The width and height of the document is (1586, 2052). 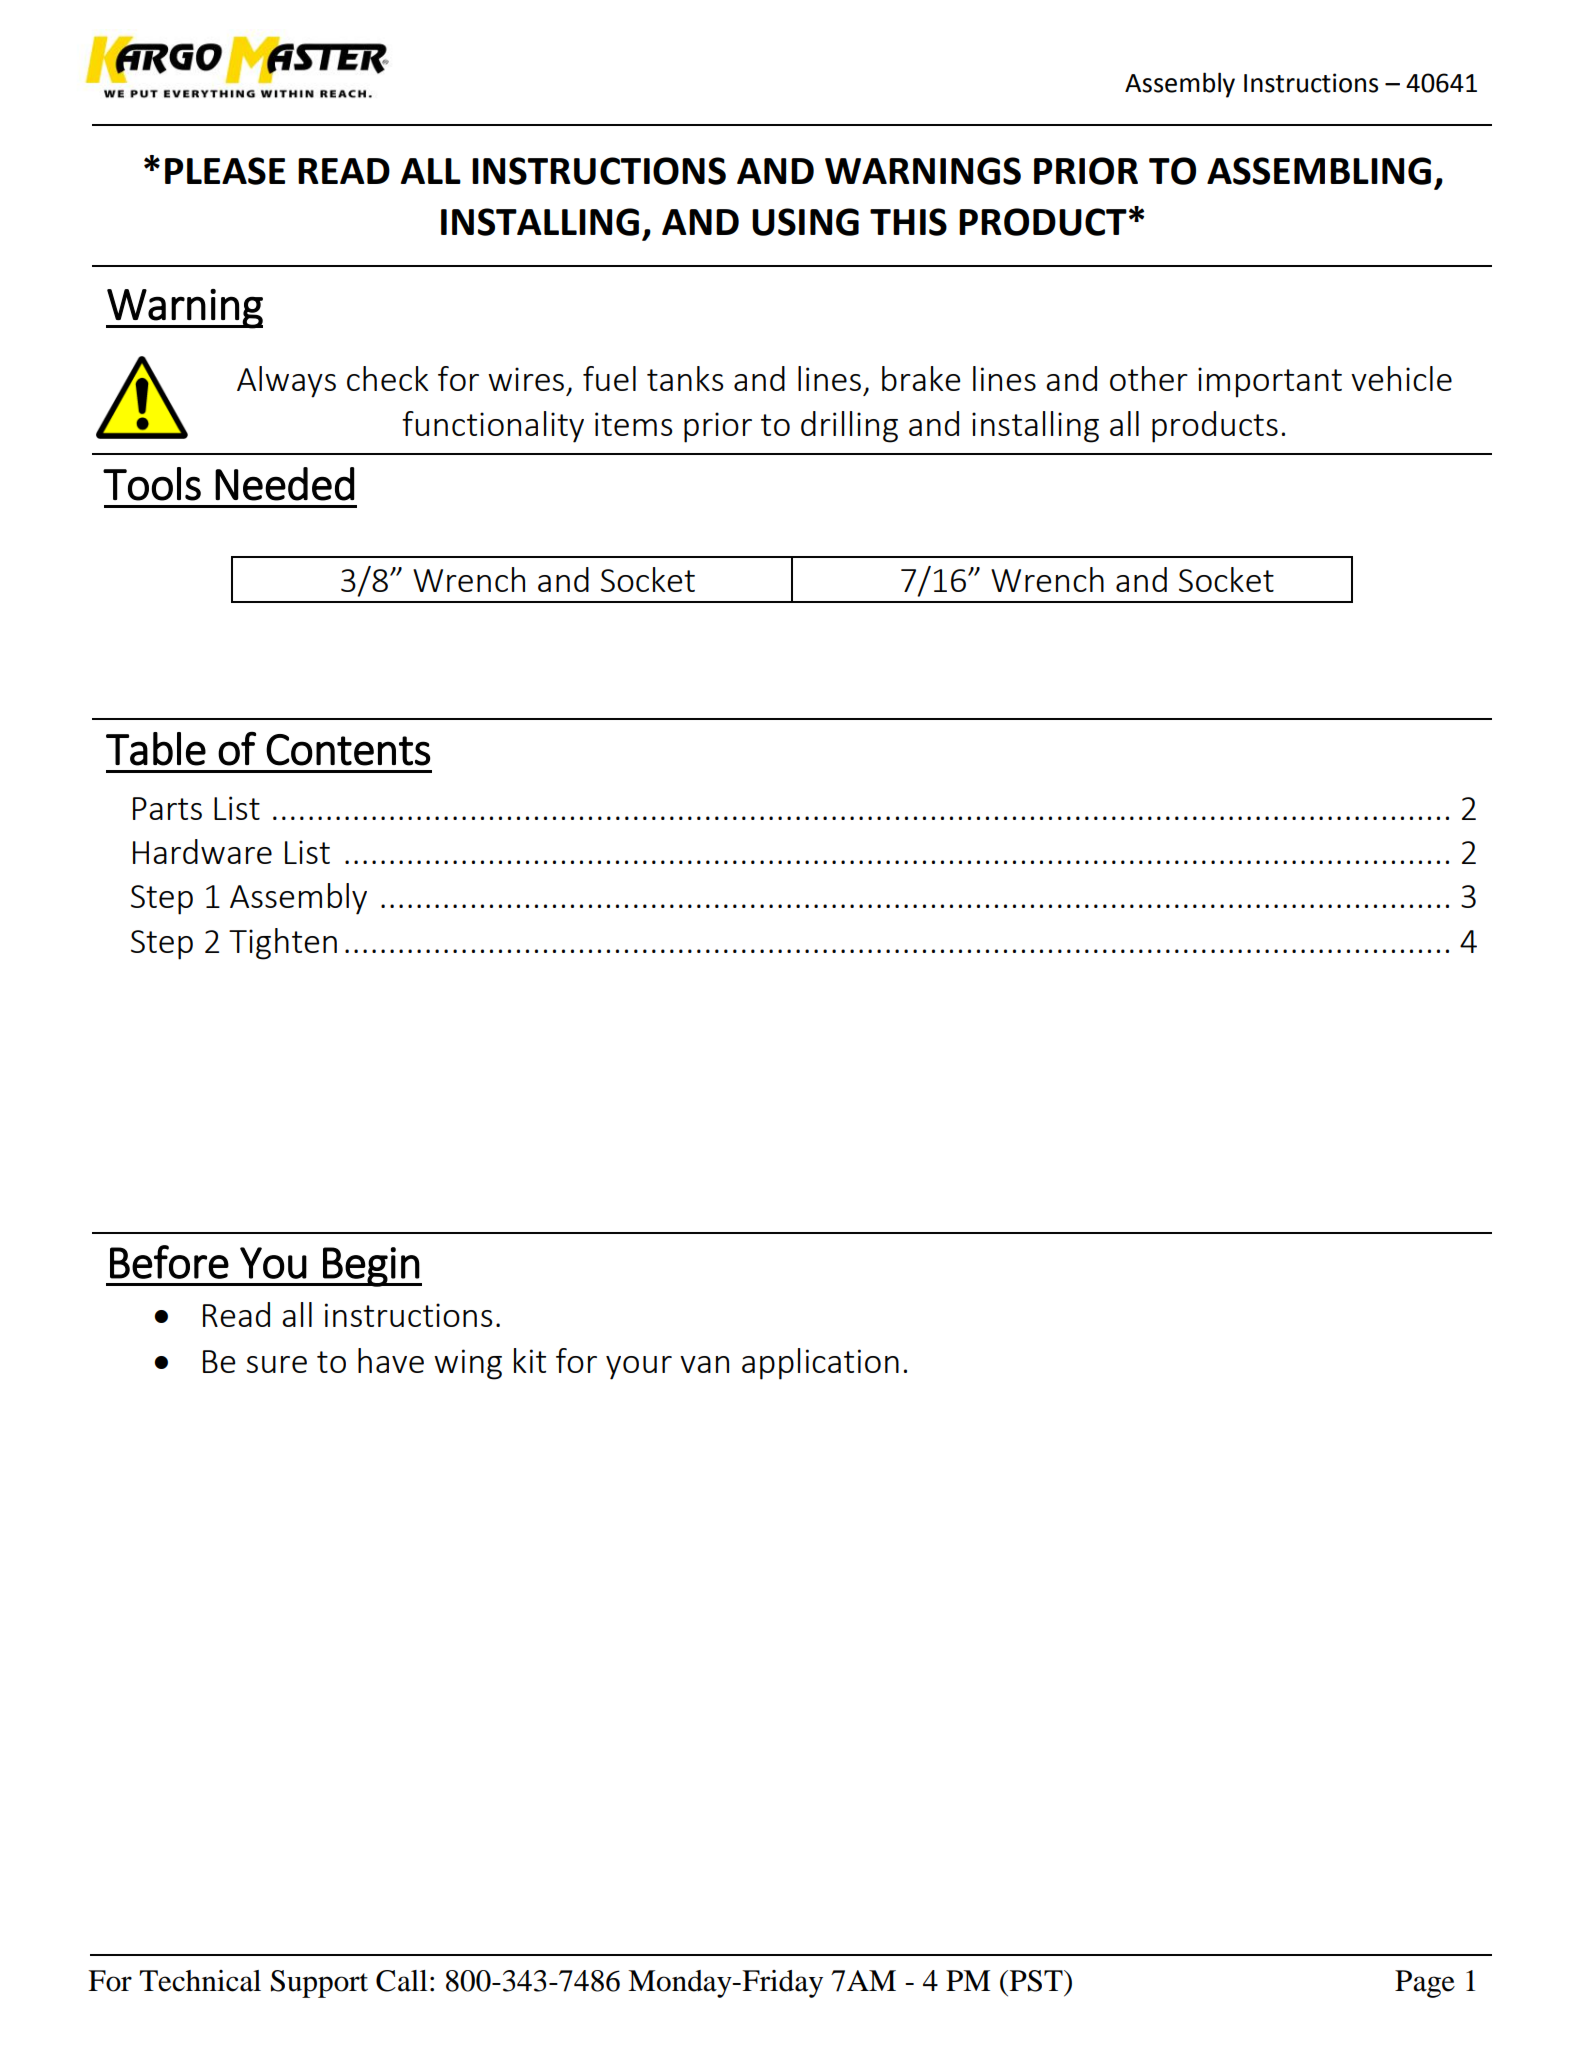 What do you see at coordinates (225, 171) in the document?
I see `PLEASE` at bounding box center [225, 171].
